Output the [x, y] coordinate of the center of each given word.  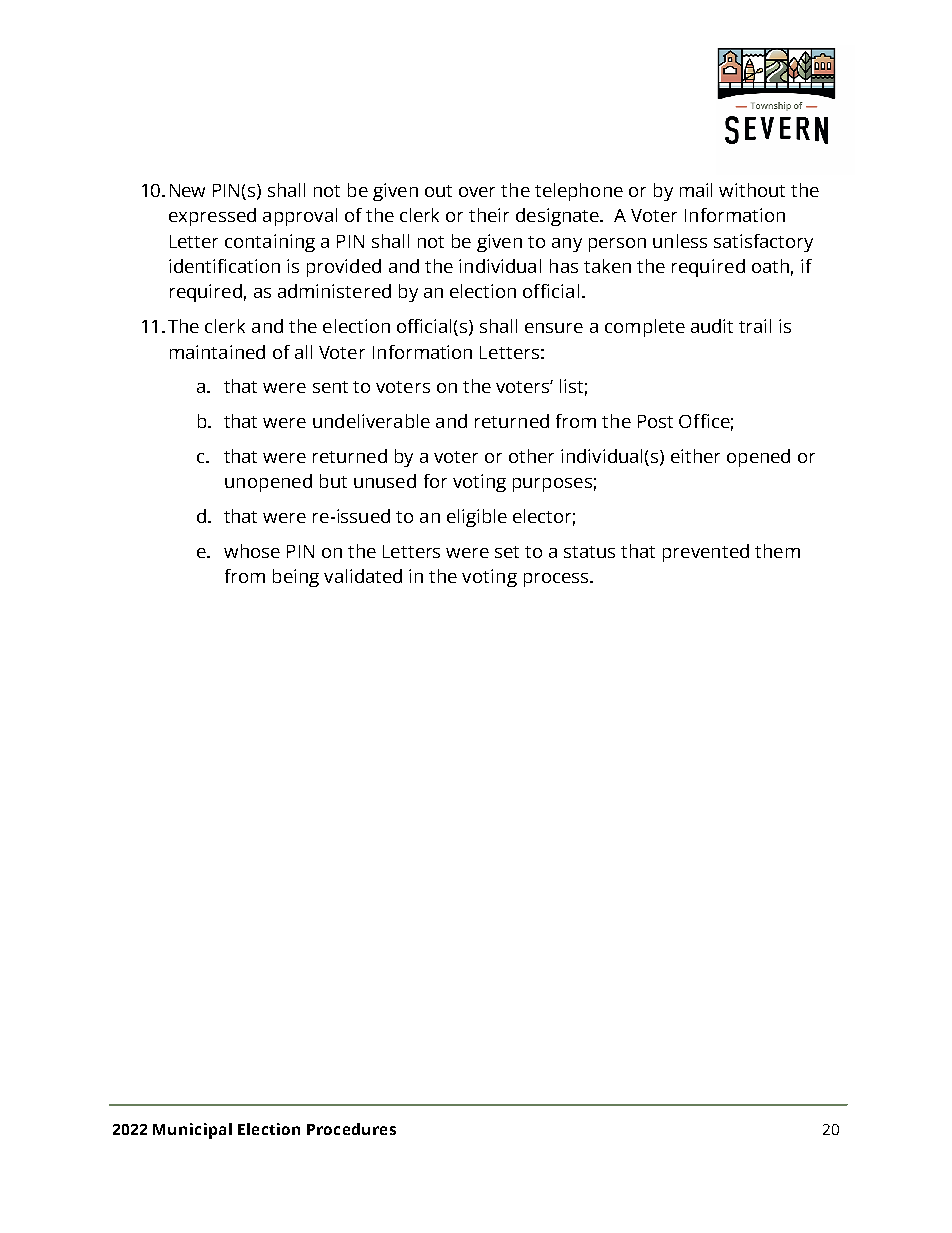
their [489, 215]
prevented [706, 553]
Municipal [192, 1131]
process [557, 580]
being [296, 578]
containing [270, 243]
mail [696, 190]
